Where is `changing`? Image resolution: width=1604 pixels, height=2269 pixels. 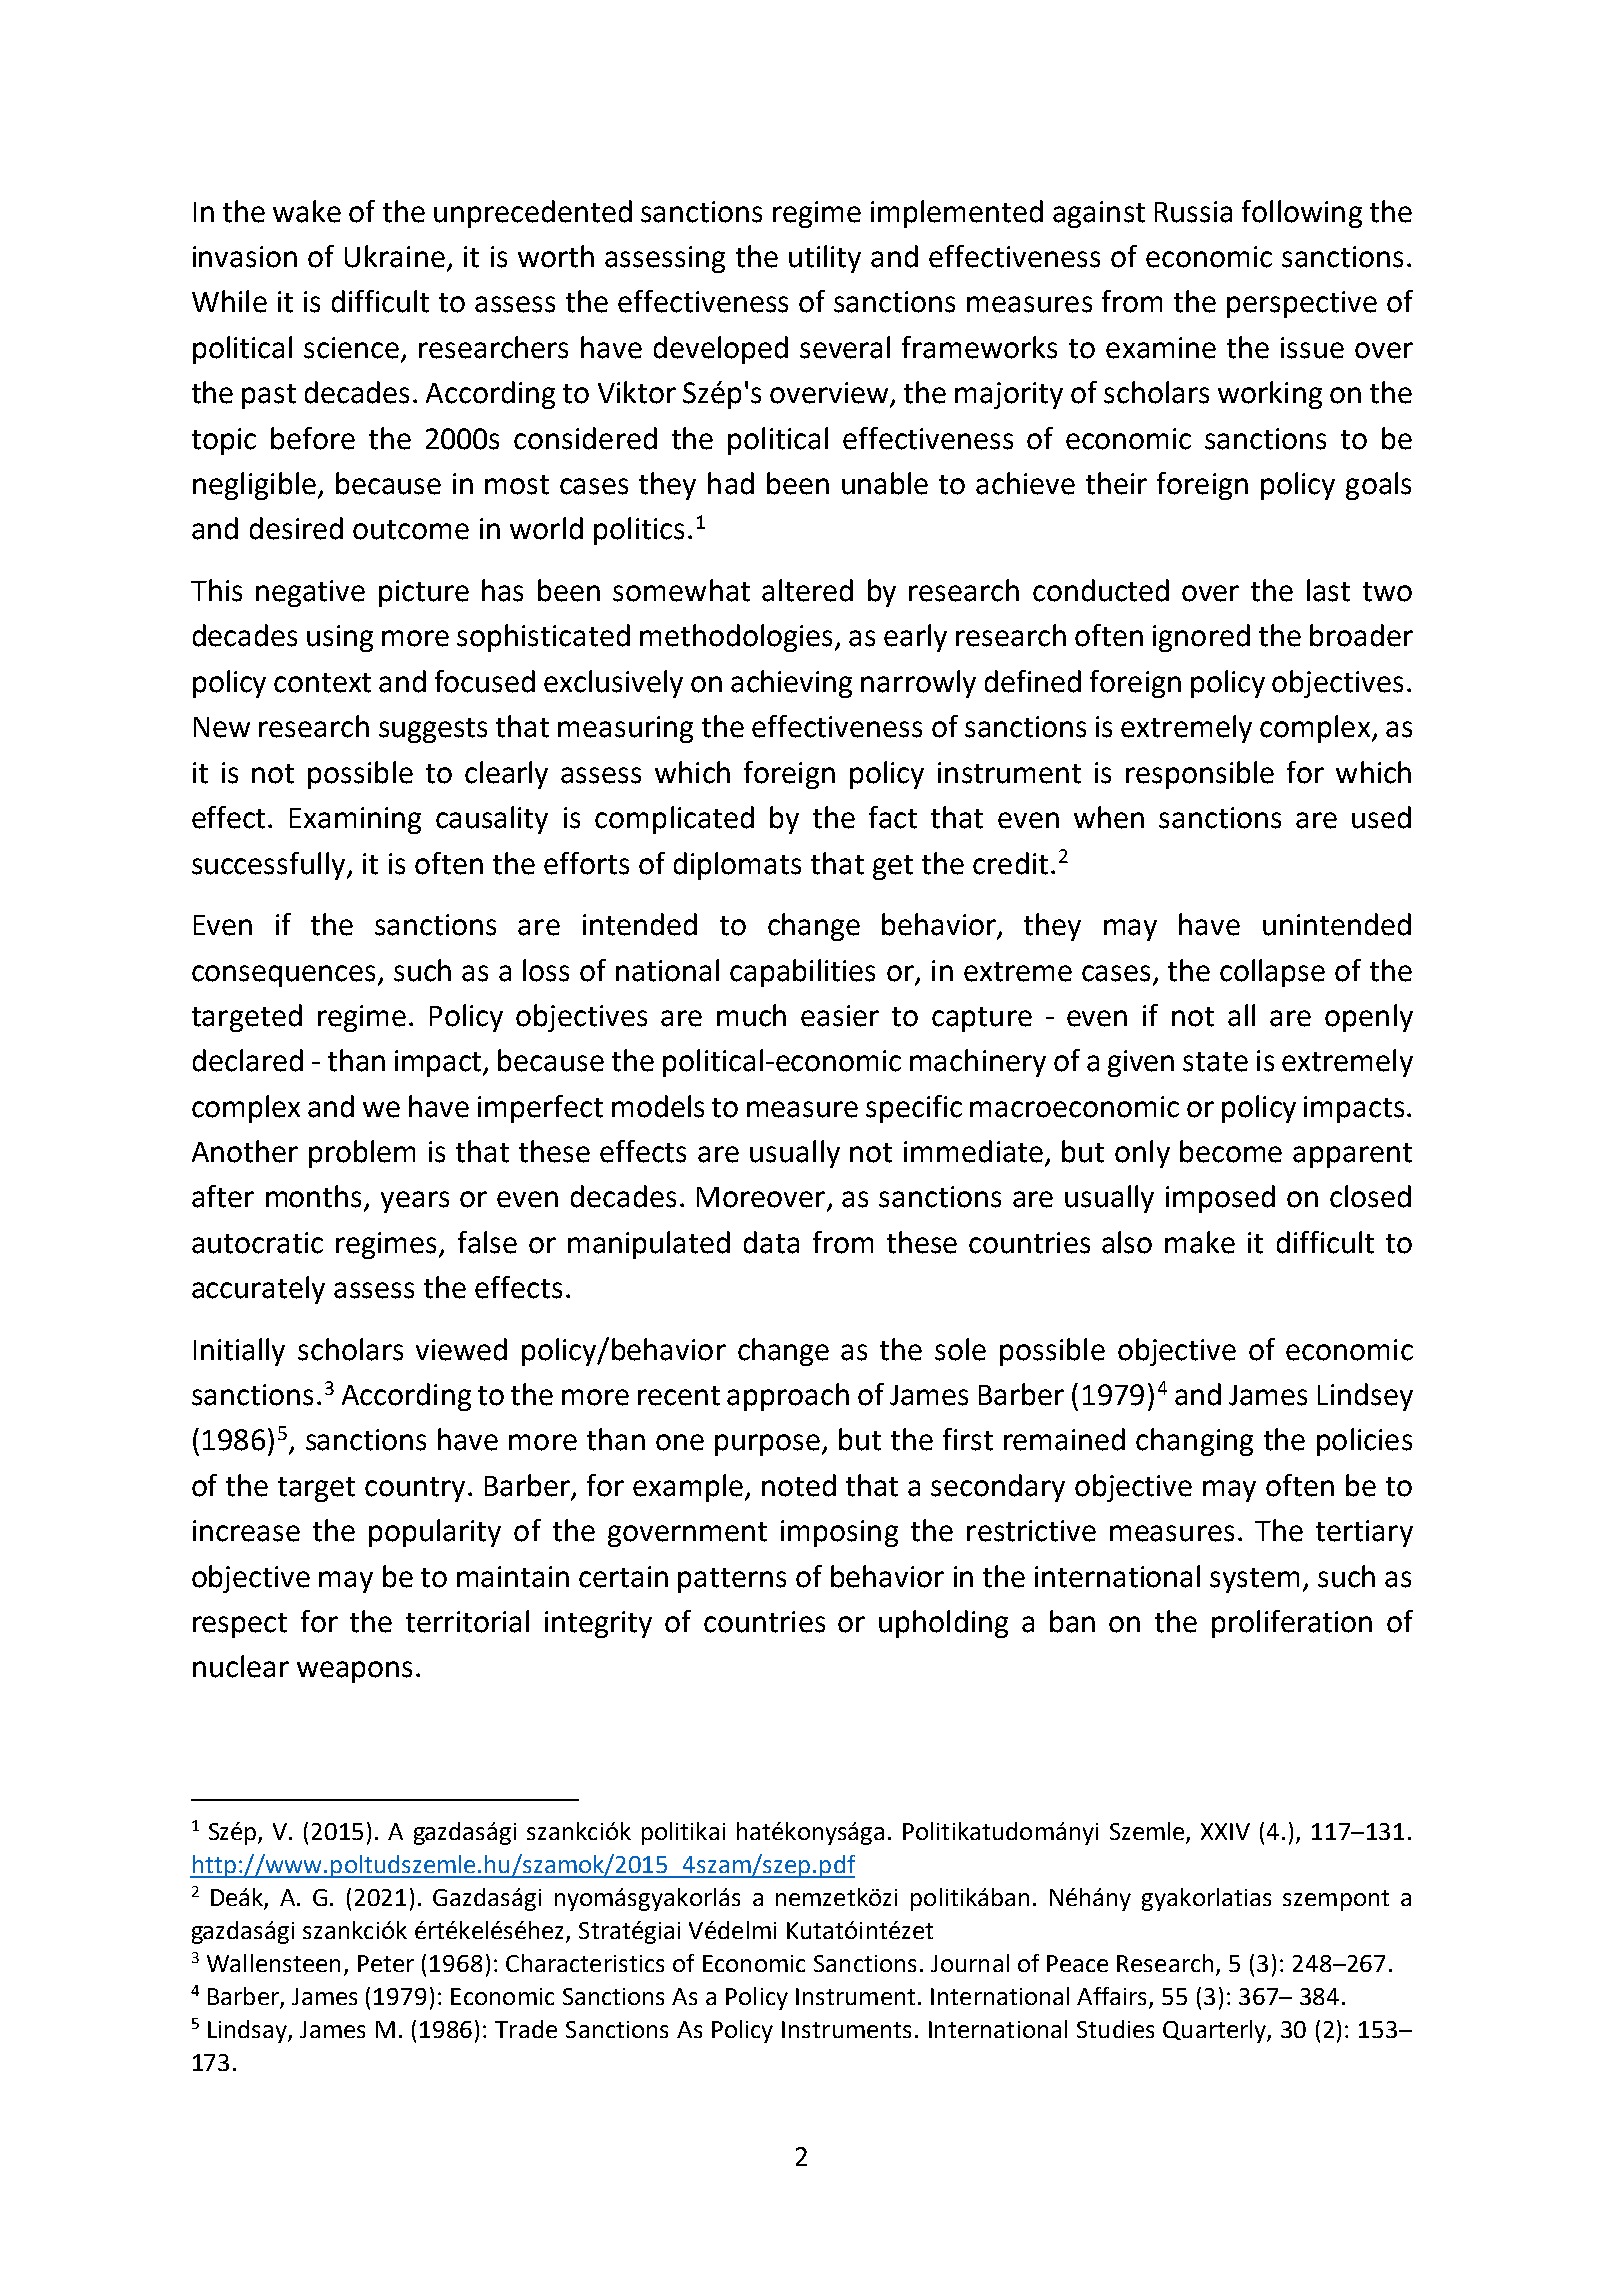
changing is located at coordinates (1194, 1442).
